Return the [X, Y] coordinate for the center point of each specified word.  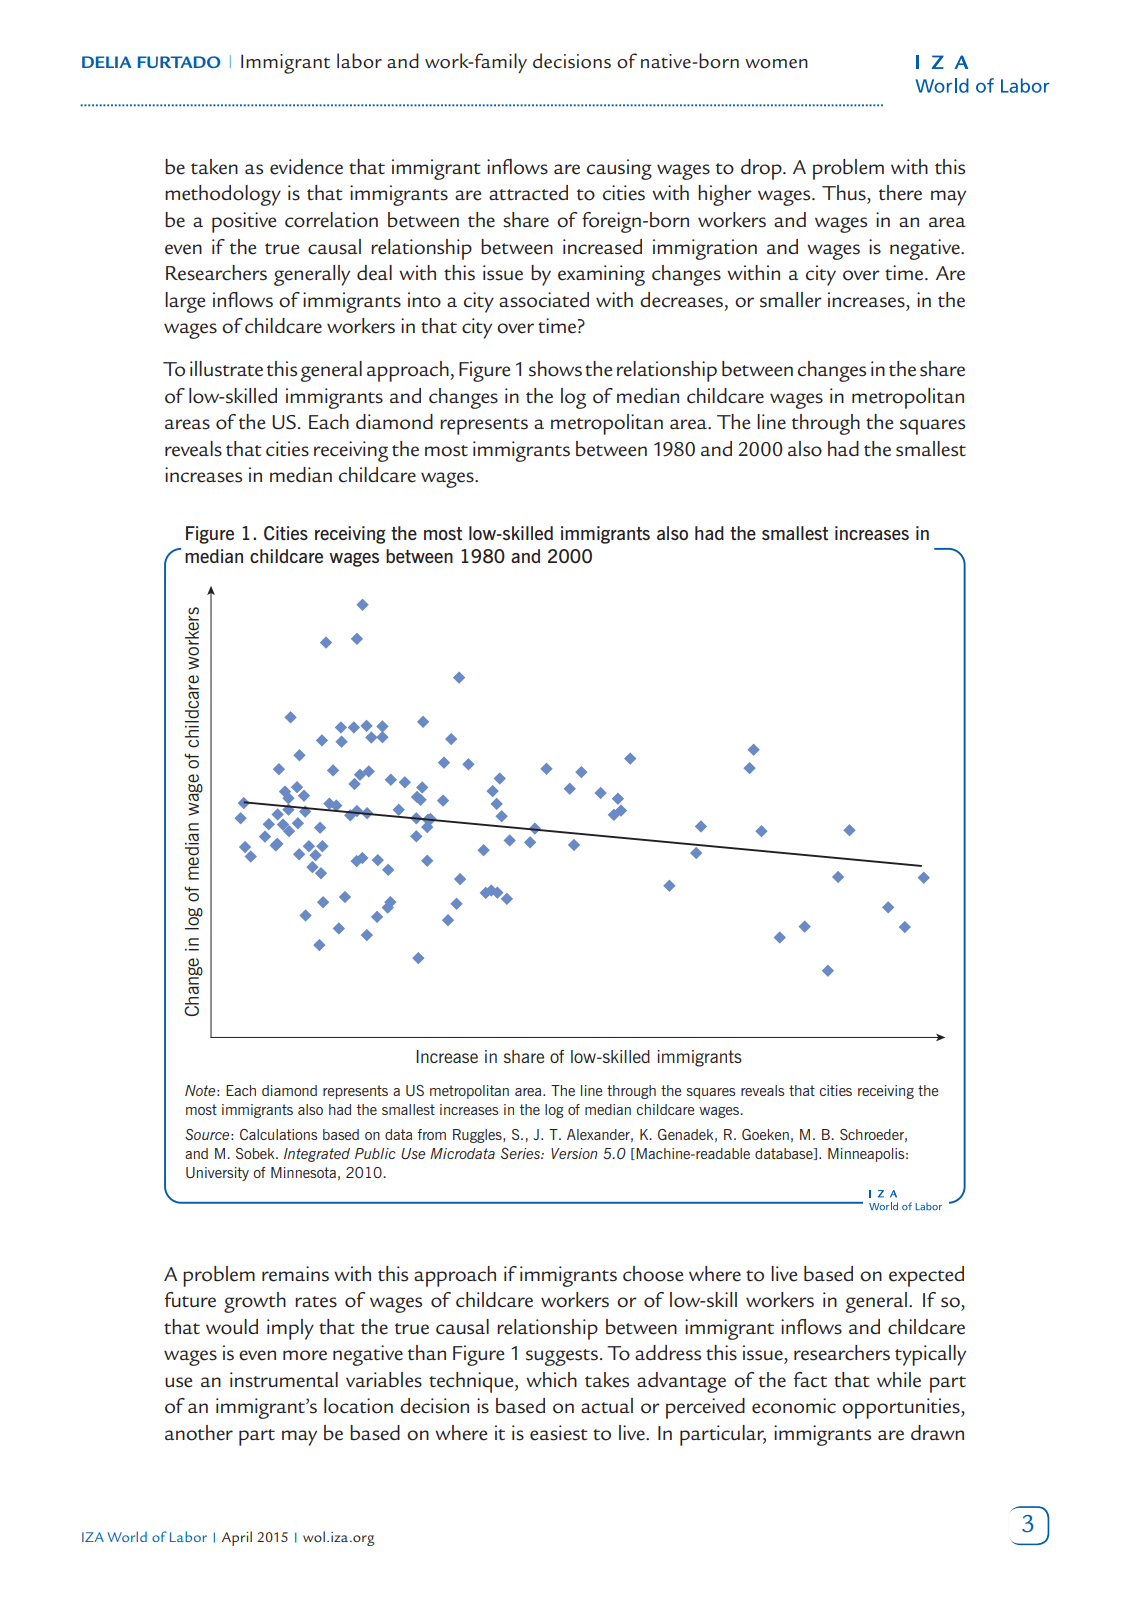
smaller [791, 300]
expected [926, 1276]
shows [555, 369]
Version [574, 1153]
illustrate [226, 369]
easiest [559, 1433]
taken [214, 167]
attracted [528, 193]
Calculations [278, 1134]
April [237, 1538]
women [776, 64]
